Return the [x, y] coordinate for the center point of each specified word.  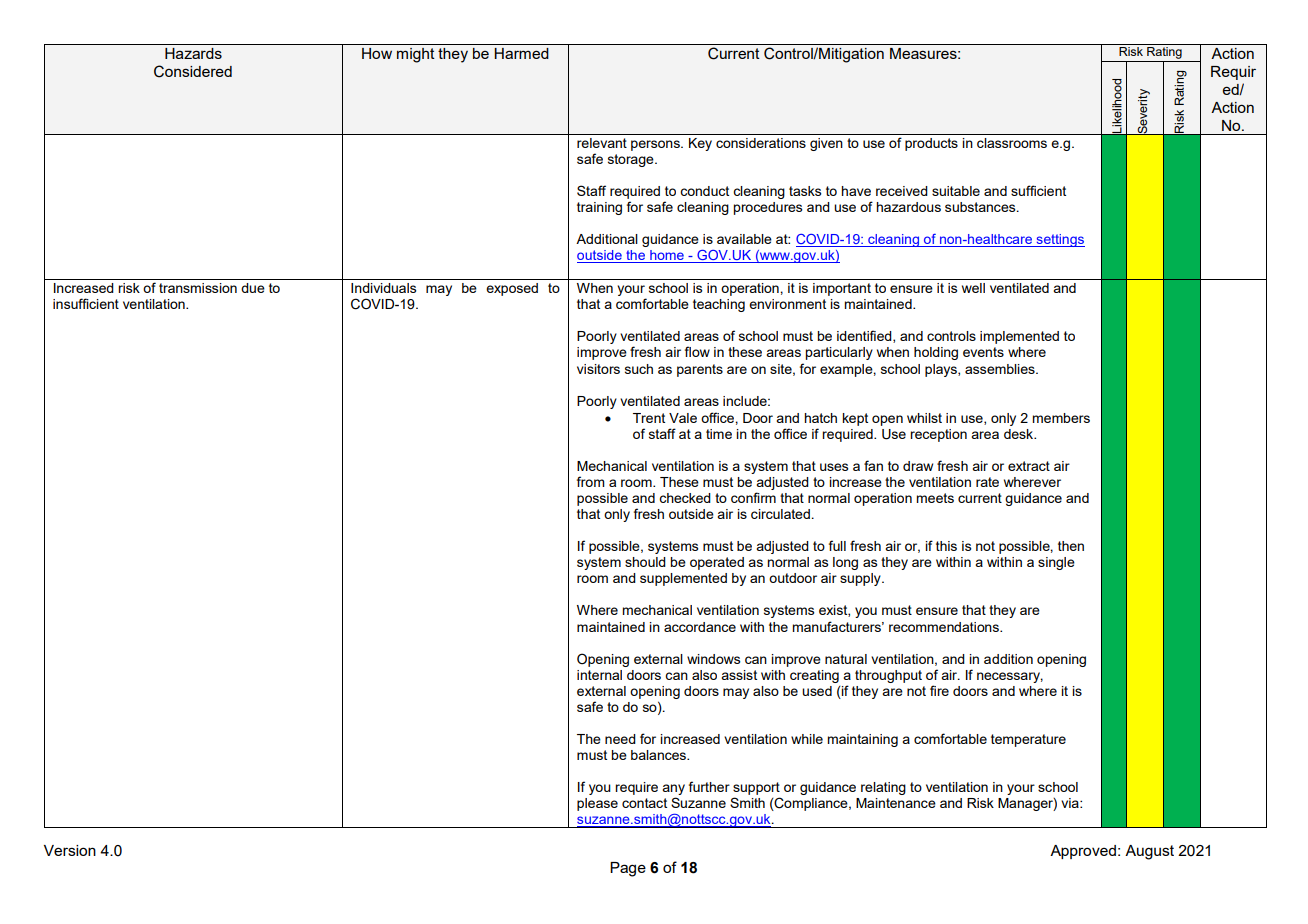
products [931, 144]
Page [628, 869]
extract [1029, 466]
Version [70, 850]
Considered [193, 71]
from [591, 481]
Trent [649, 418]
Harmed [521, 53]
